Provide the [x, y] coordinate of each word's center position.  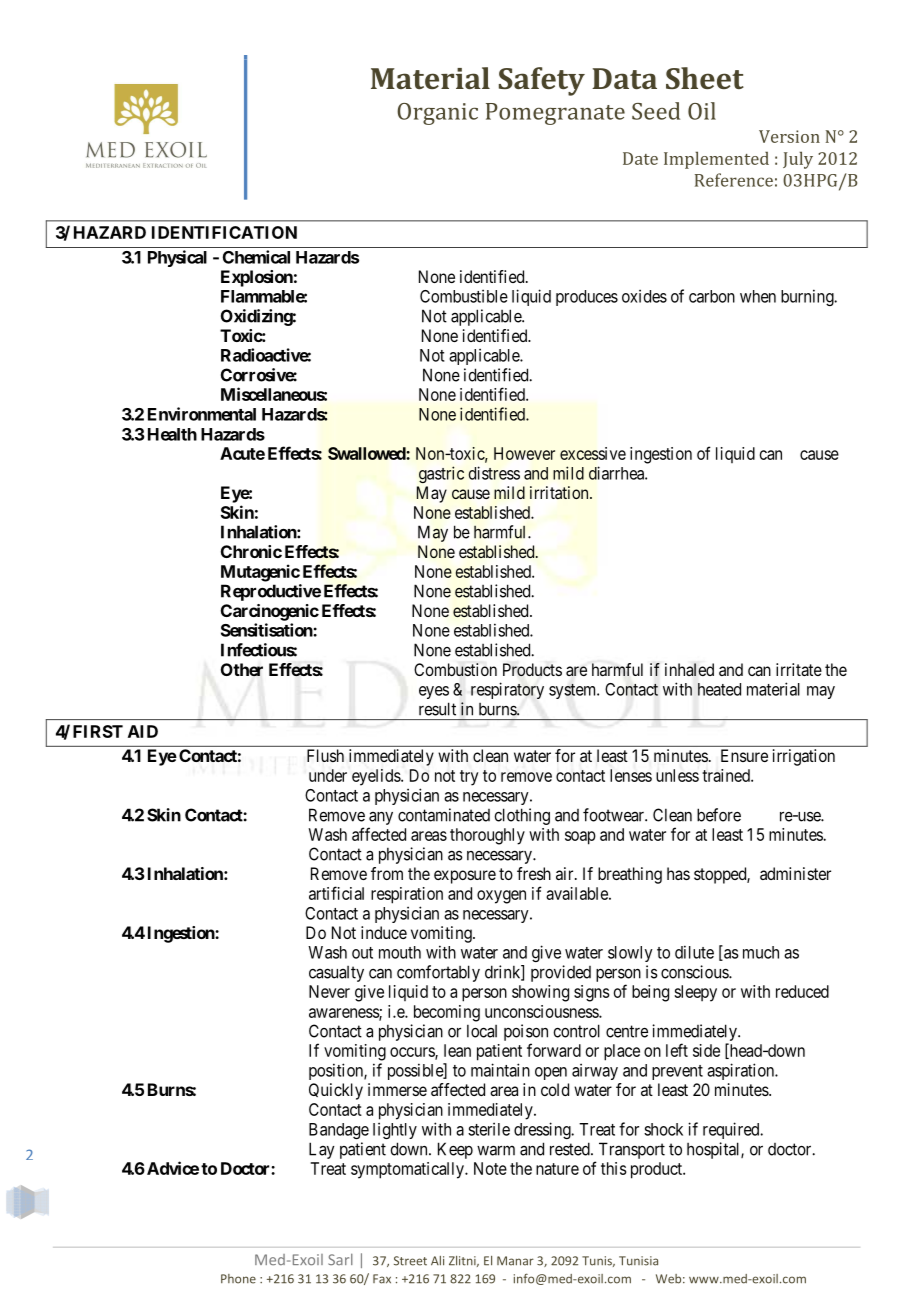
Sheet [705, 78]
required [732, 1130]
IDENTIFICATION [224, 232]
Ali [437, 1261]
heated [719, 689]
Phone [238, 1279]
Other [242, 670]
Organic [437, 114]
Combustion [455, 669]
